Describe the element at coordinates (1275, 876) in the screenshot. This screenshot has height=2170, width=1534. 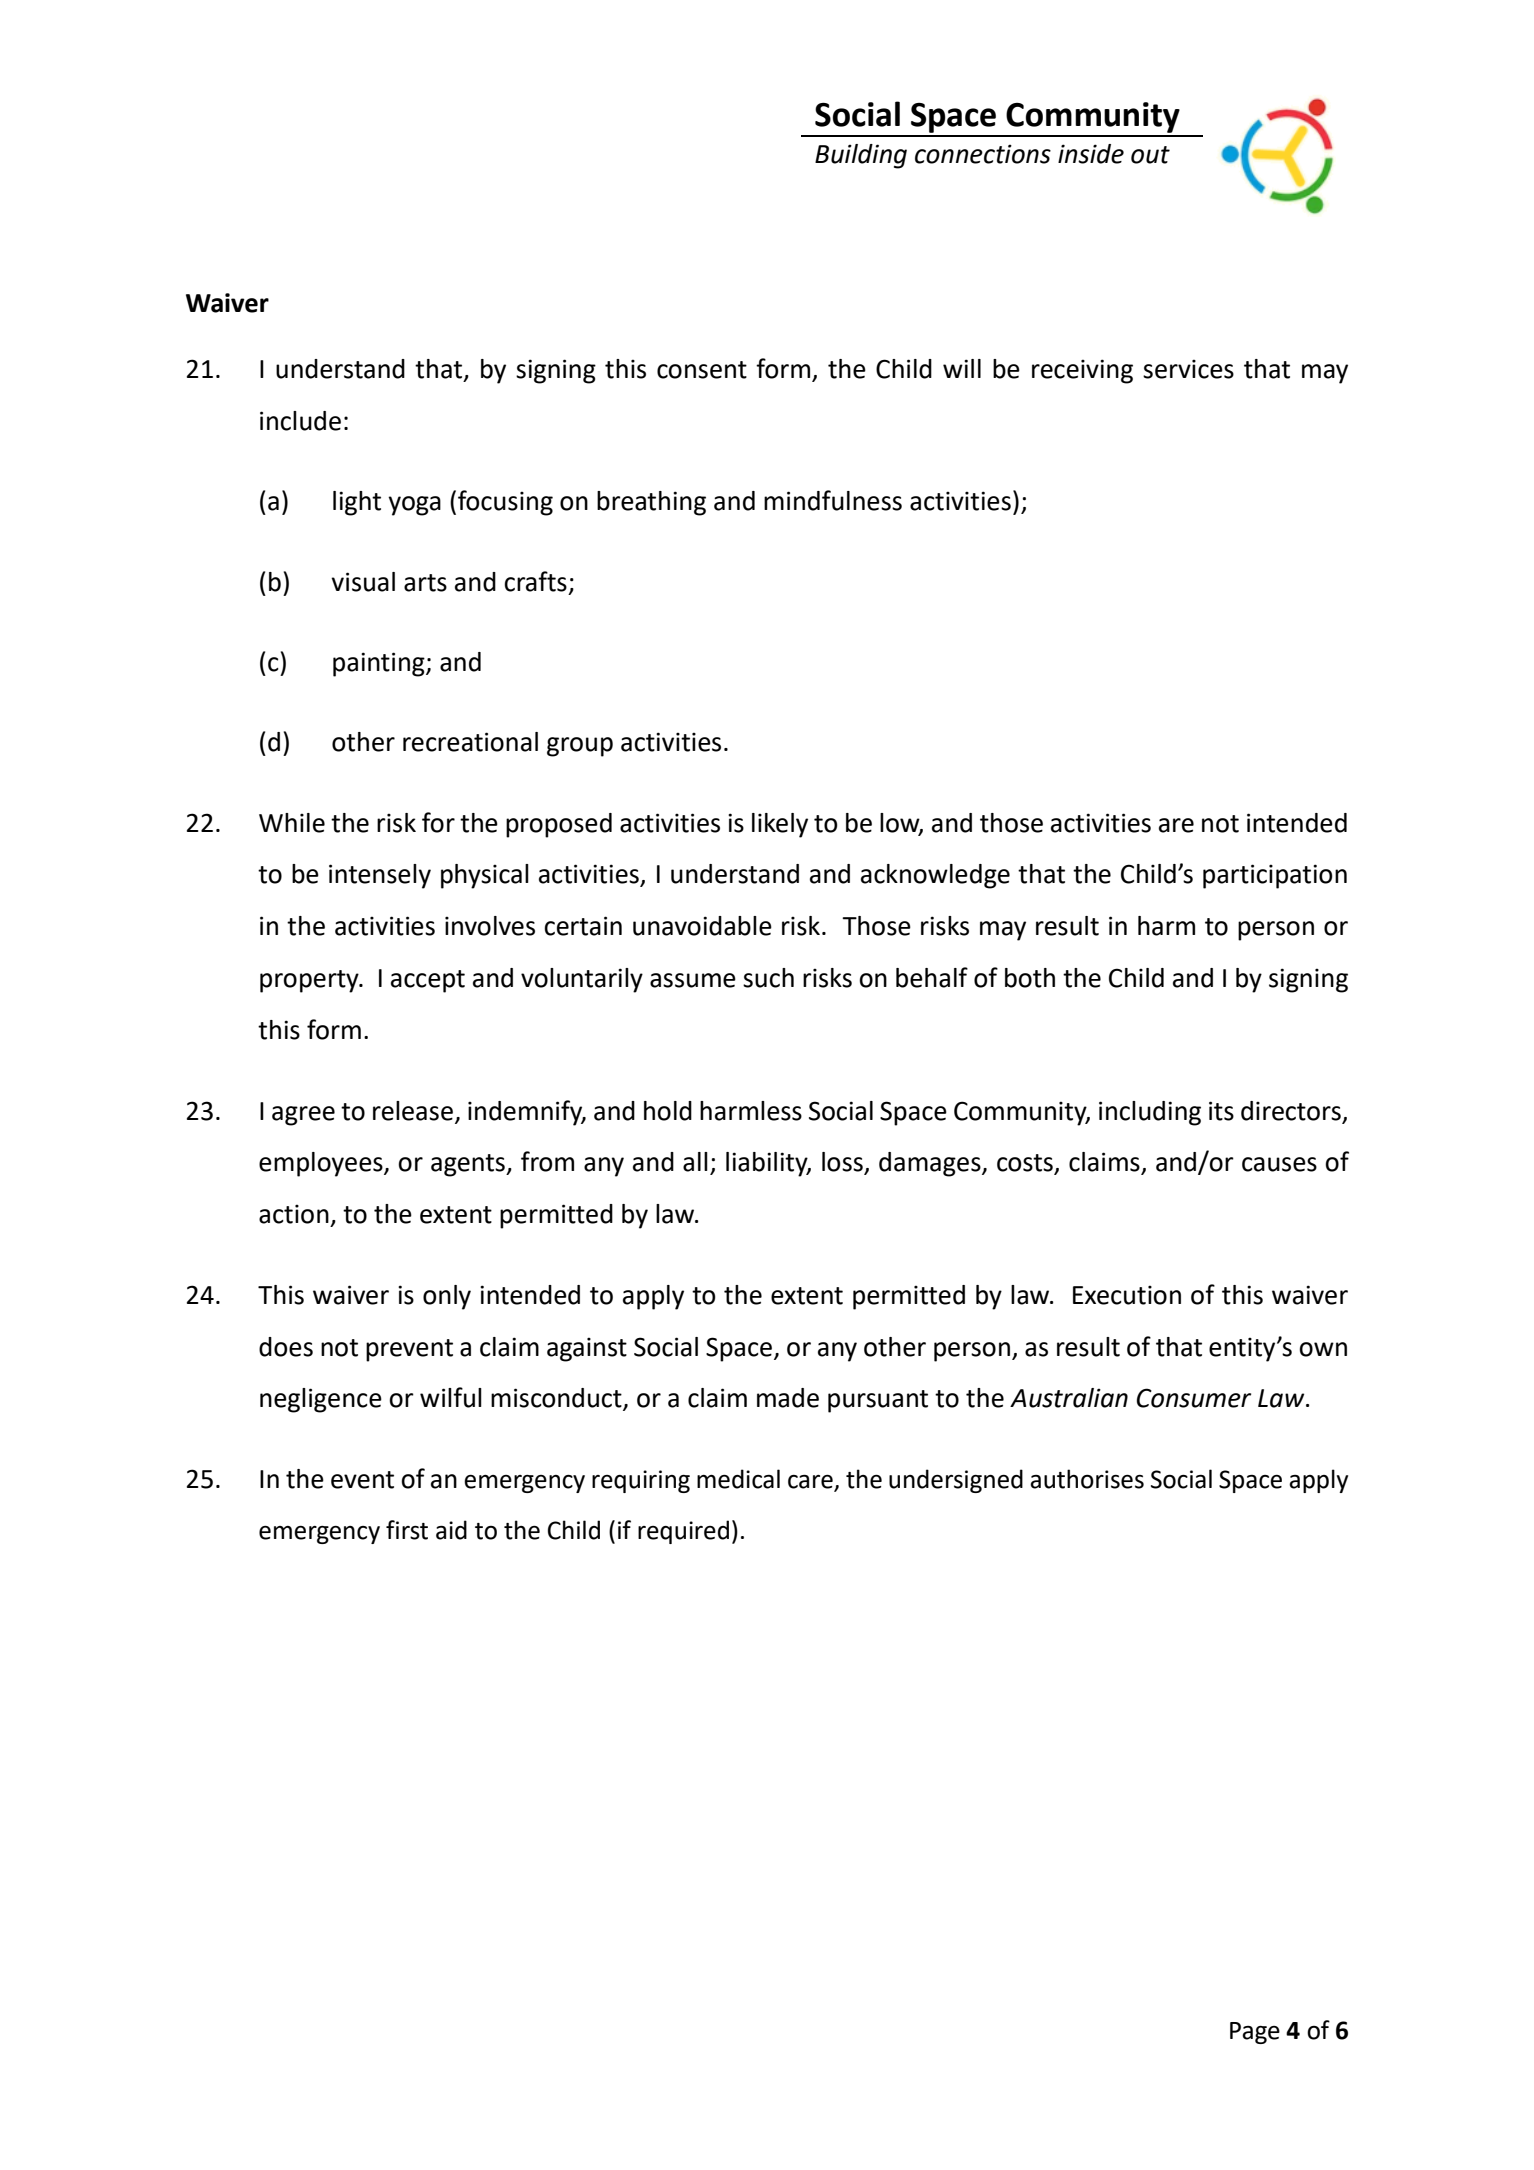
I see `participation` at that location.
